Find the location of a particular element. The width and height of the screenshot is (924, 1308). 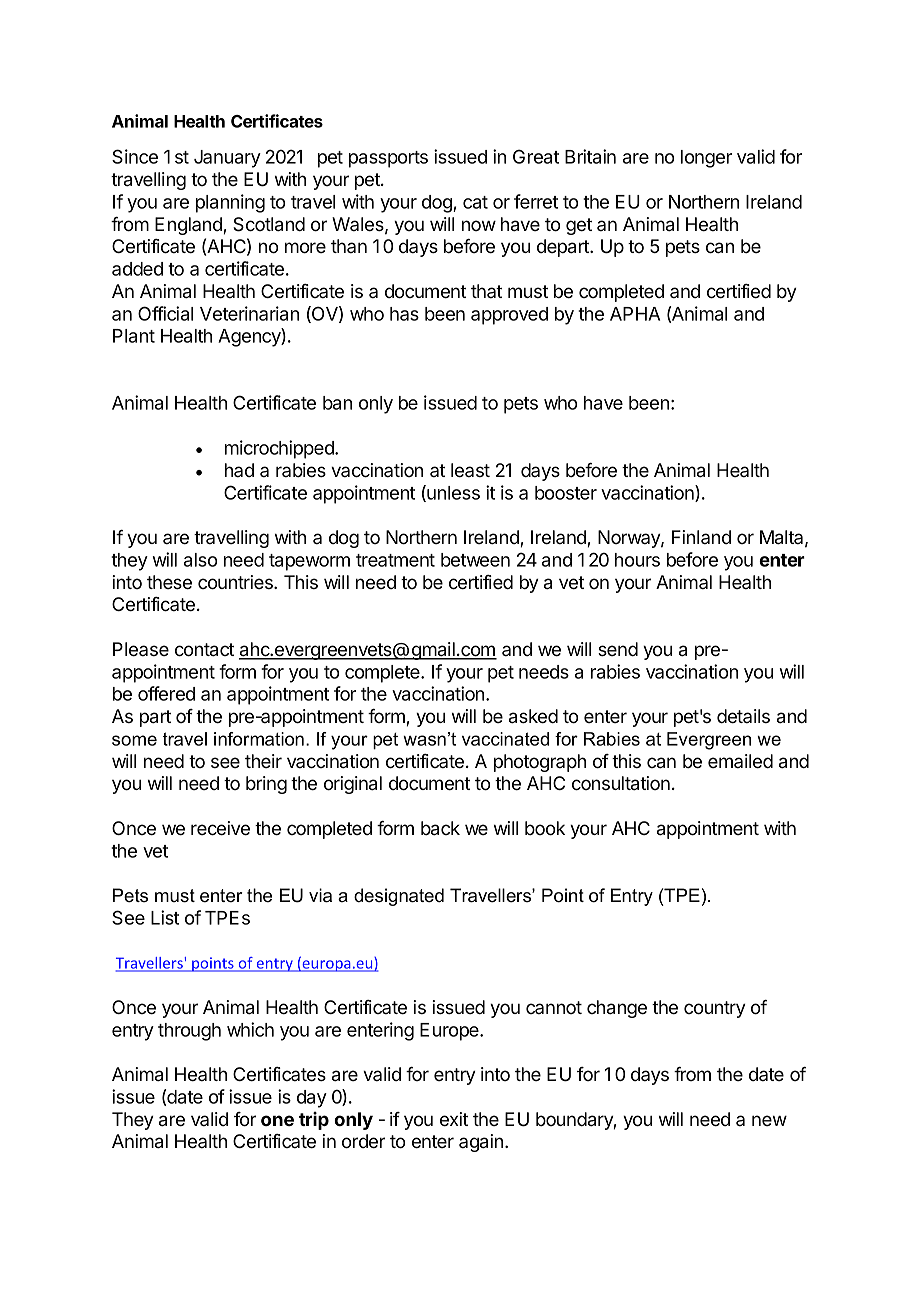

between is located at coordinates (475, 560).
